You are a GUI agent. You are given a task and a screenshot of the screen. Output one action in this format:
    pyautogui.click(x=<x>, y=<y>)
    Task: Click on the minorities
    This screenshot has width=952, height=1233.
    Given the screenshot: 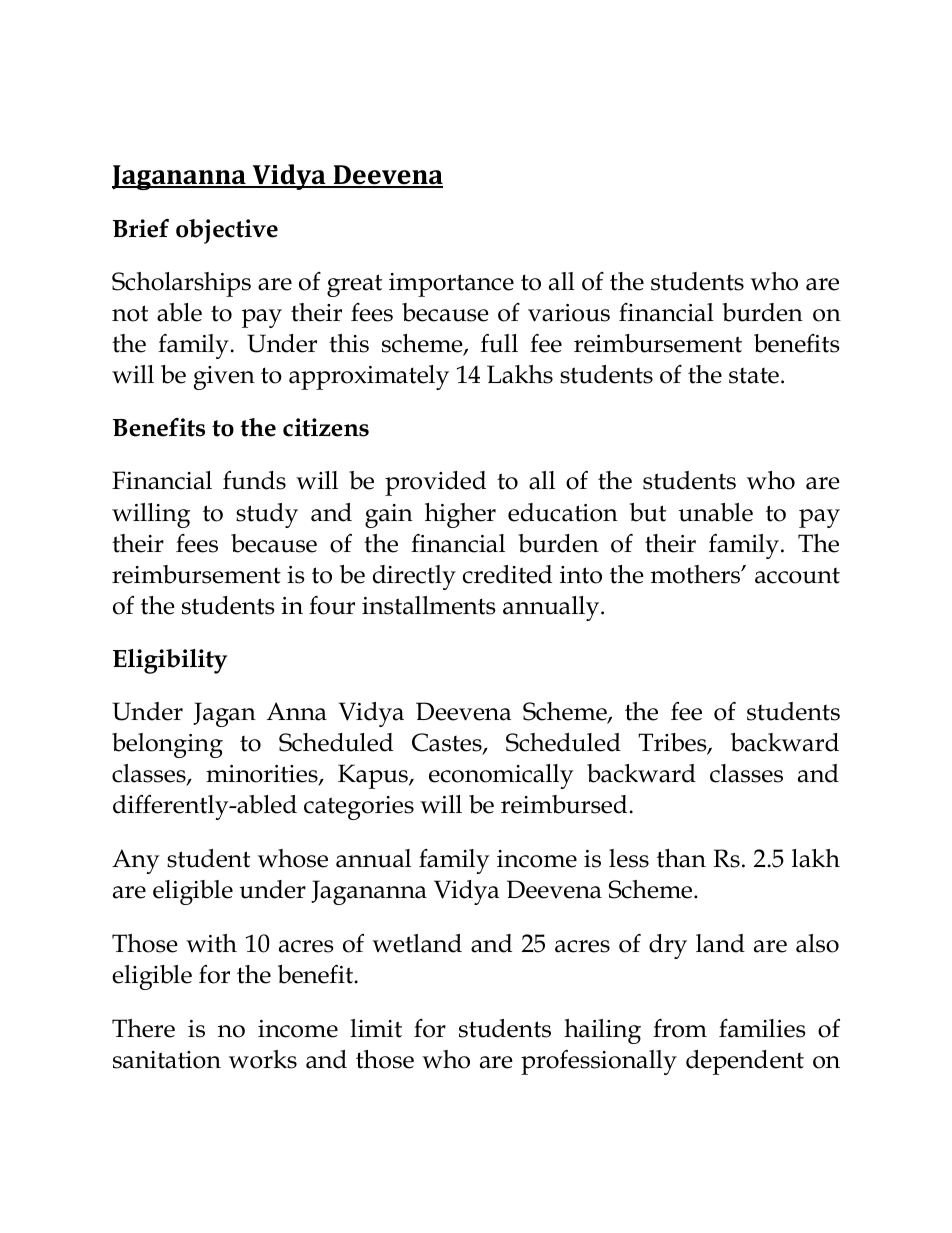 What is the action you would take?
    pyautogui.click(x=263, y=775)
